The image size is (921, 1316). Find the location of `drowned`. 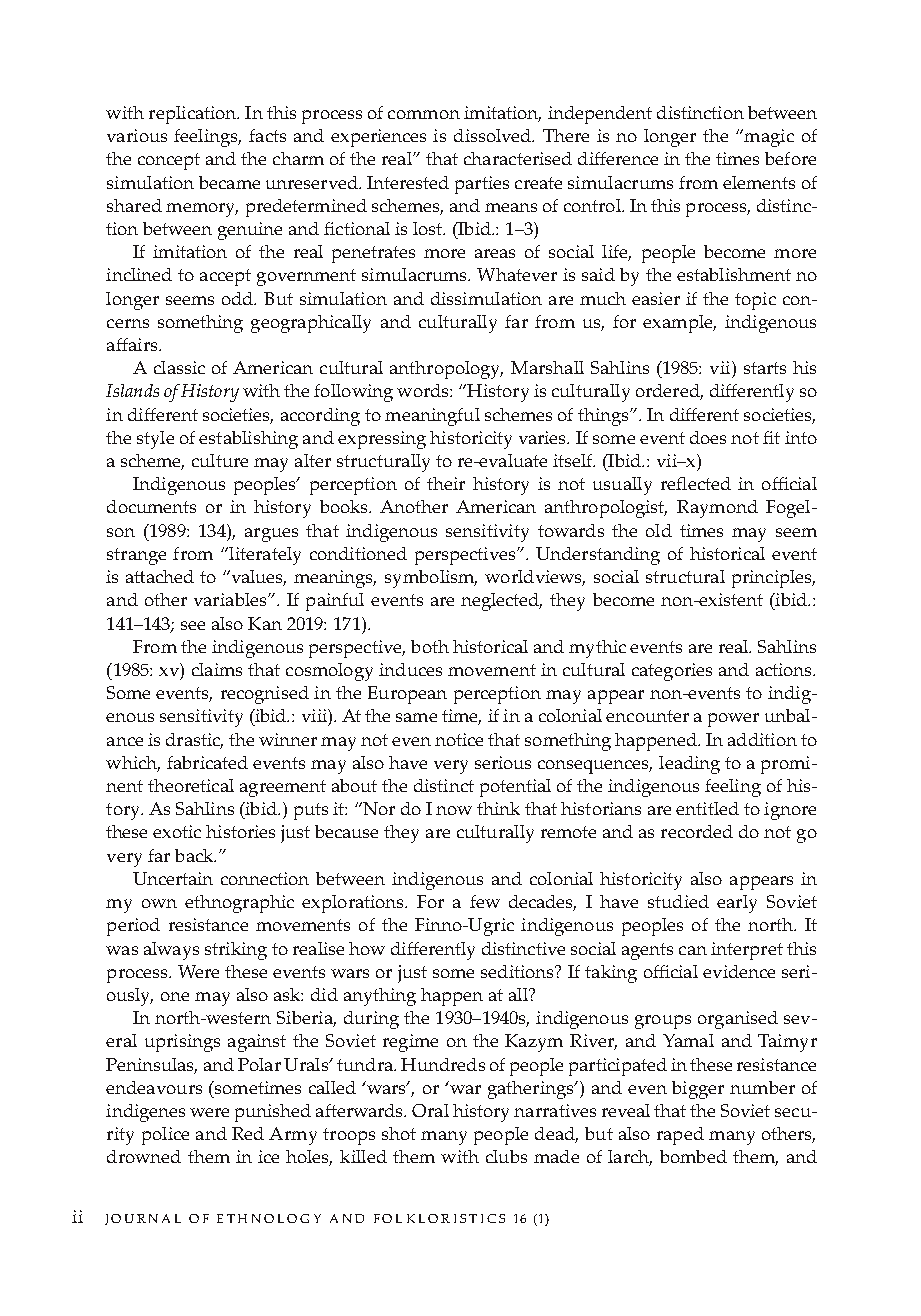

drowned is located at coordinates (144, 1156).
